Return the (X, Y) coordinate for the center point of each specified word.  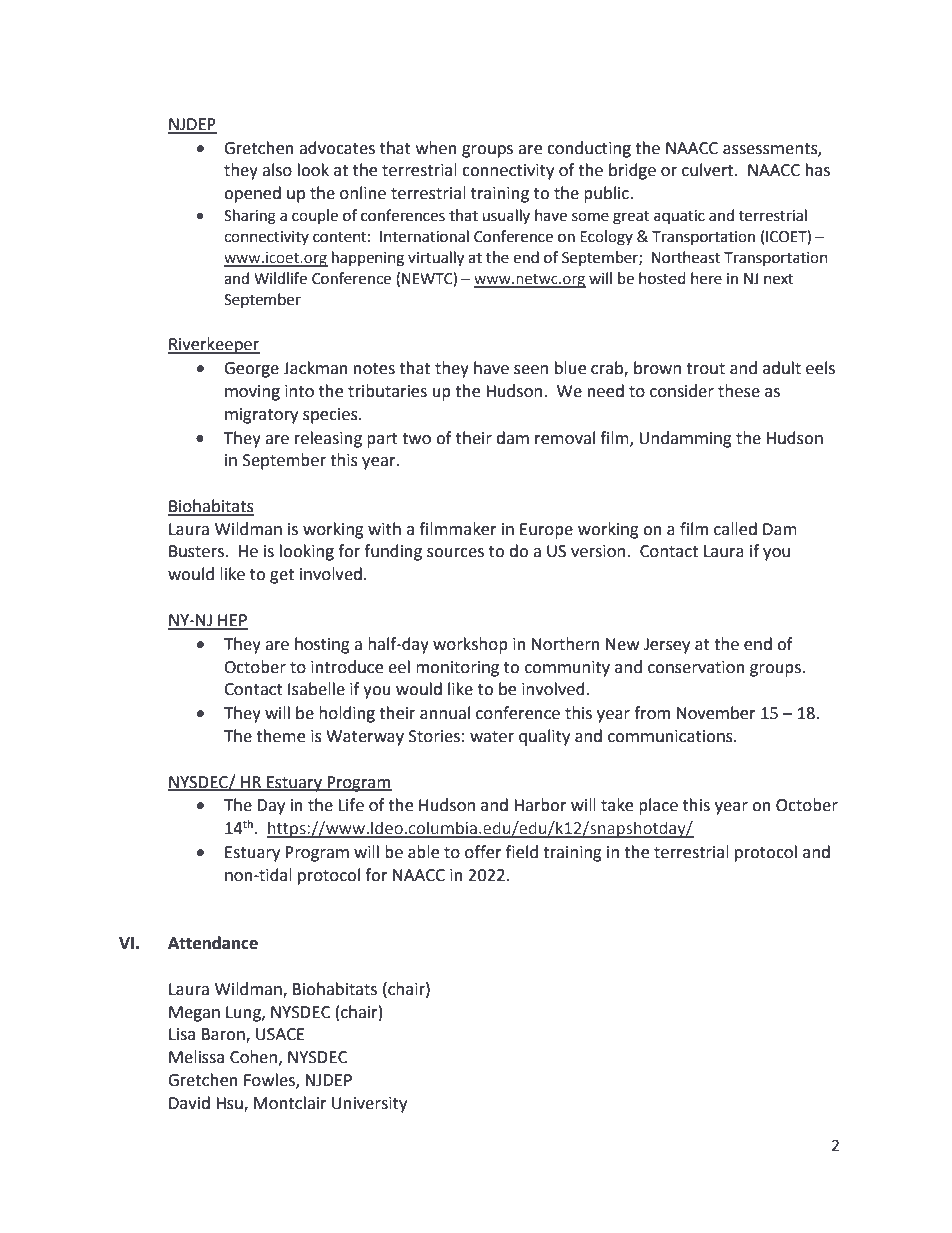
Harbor (540, 805)
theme (280, 736)
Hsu (230, 1104)
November (716, 713)
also (277, 170)
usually (506, 216)
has (818, 170)
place (658, 806)
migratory (261, 416)
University (369, 1105)
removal (565, 438)
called (735, 529)
